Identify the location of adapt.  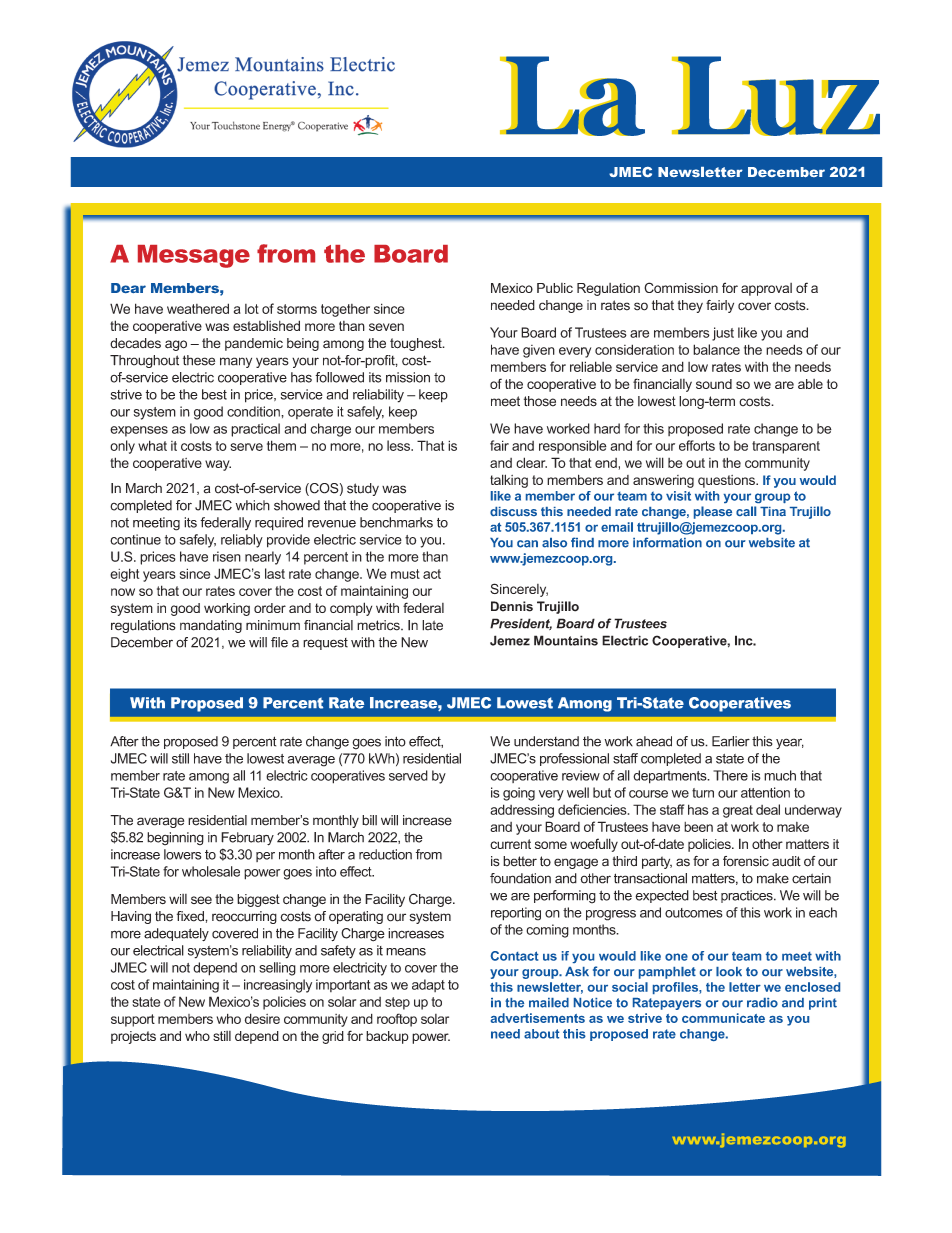
(428, 985).
